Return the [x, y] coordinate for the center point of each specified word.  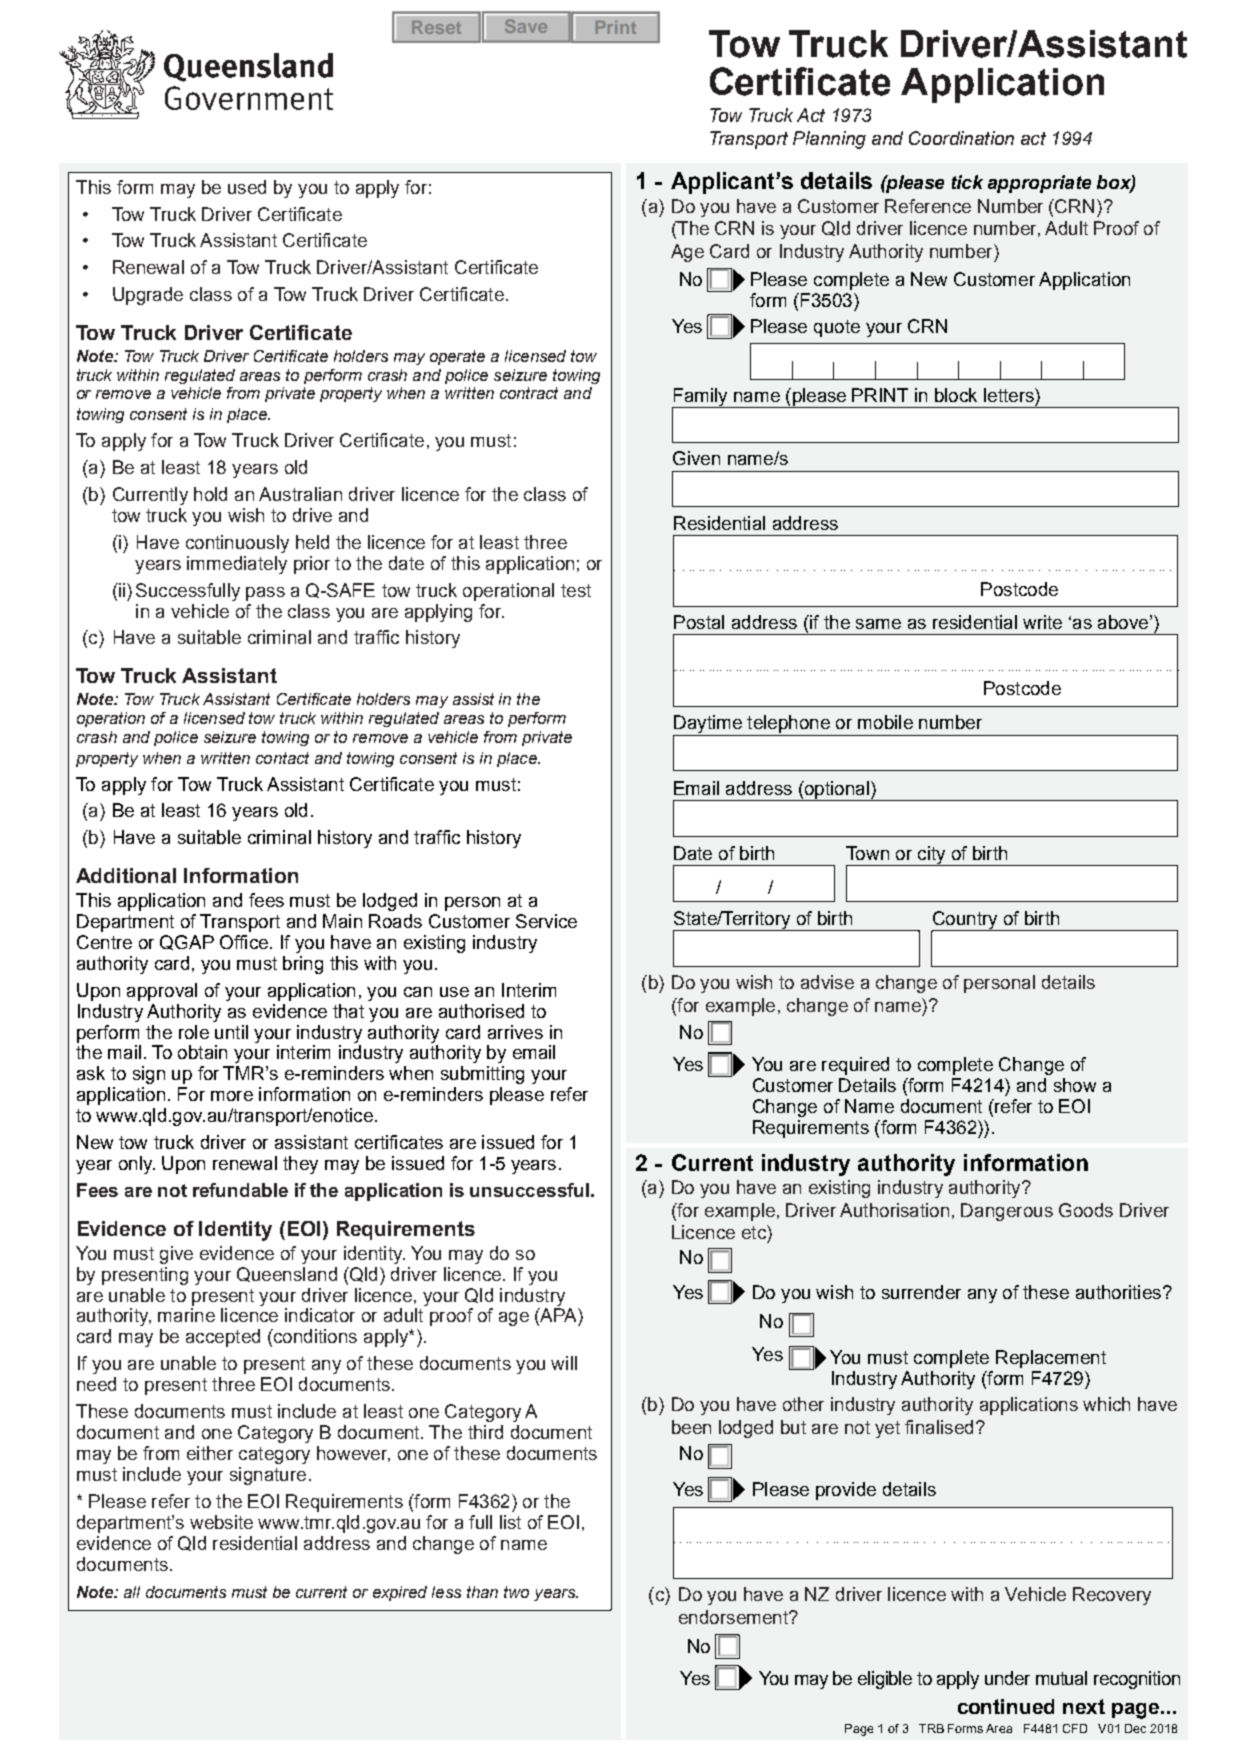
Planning [829, 140]
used [247, 187]
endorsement [734, 1617]
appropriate [1039, 184]
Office [244, 942]
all [132, 1592]
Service [546, 921]
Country [965, 921]
